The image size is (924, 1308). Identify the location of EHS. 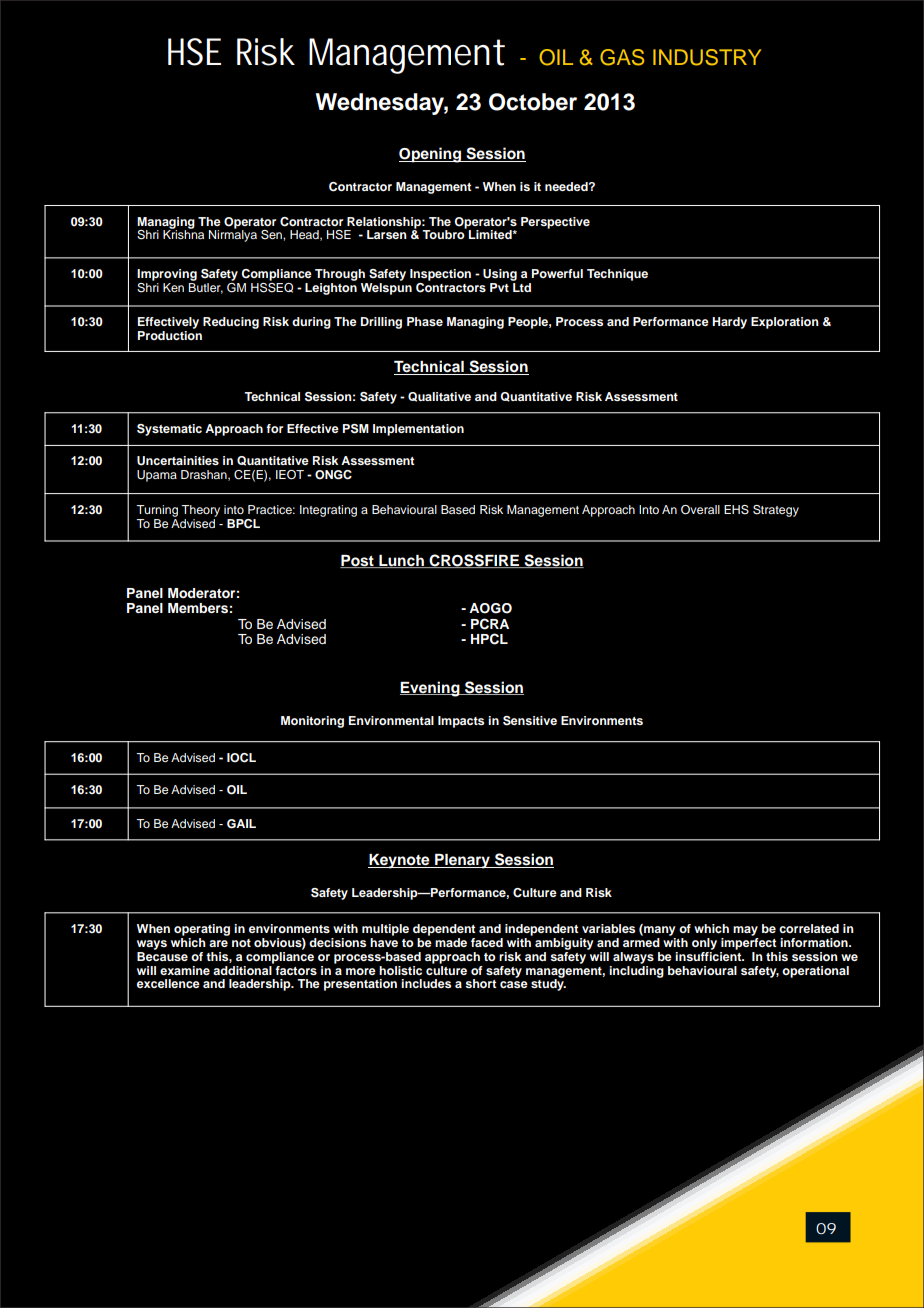
(736, 510).
